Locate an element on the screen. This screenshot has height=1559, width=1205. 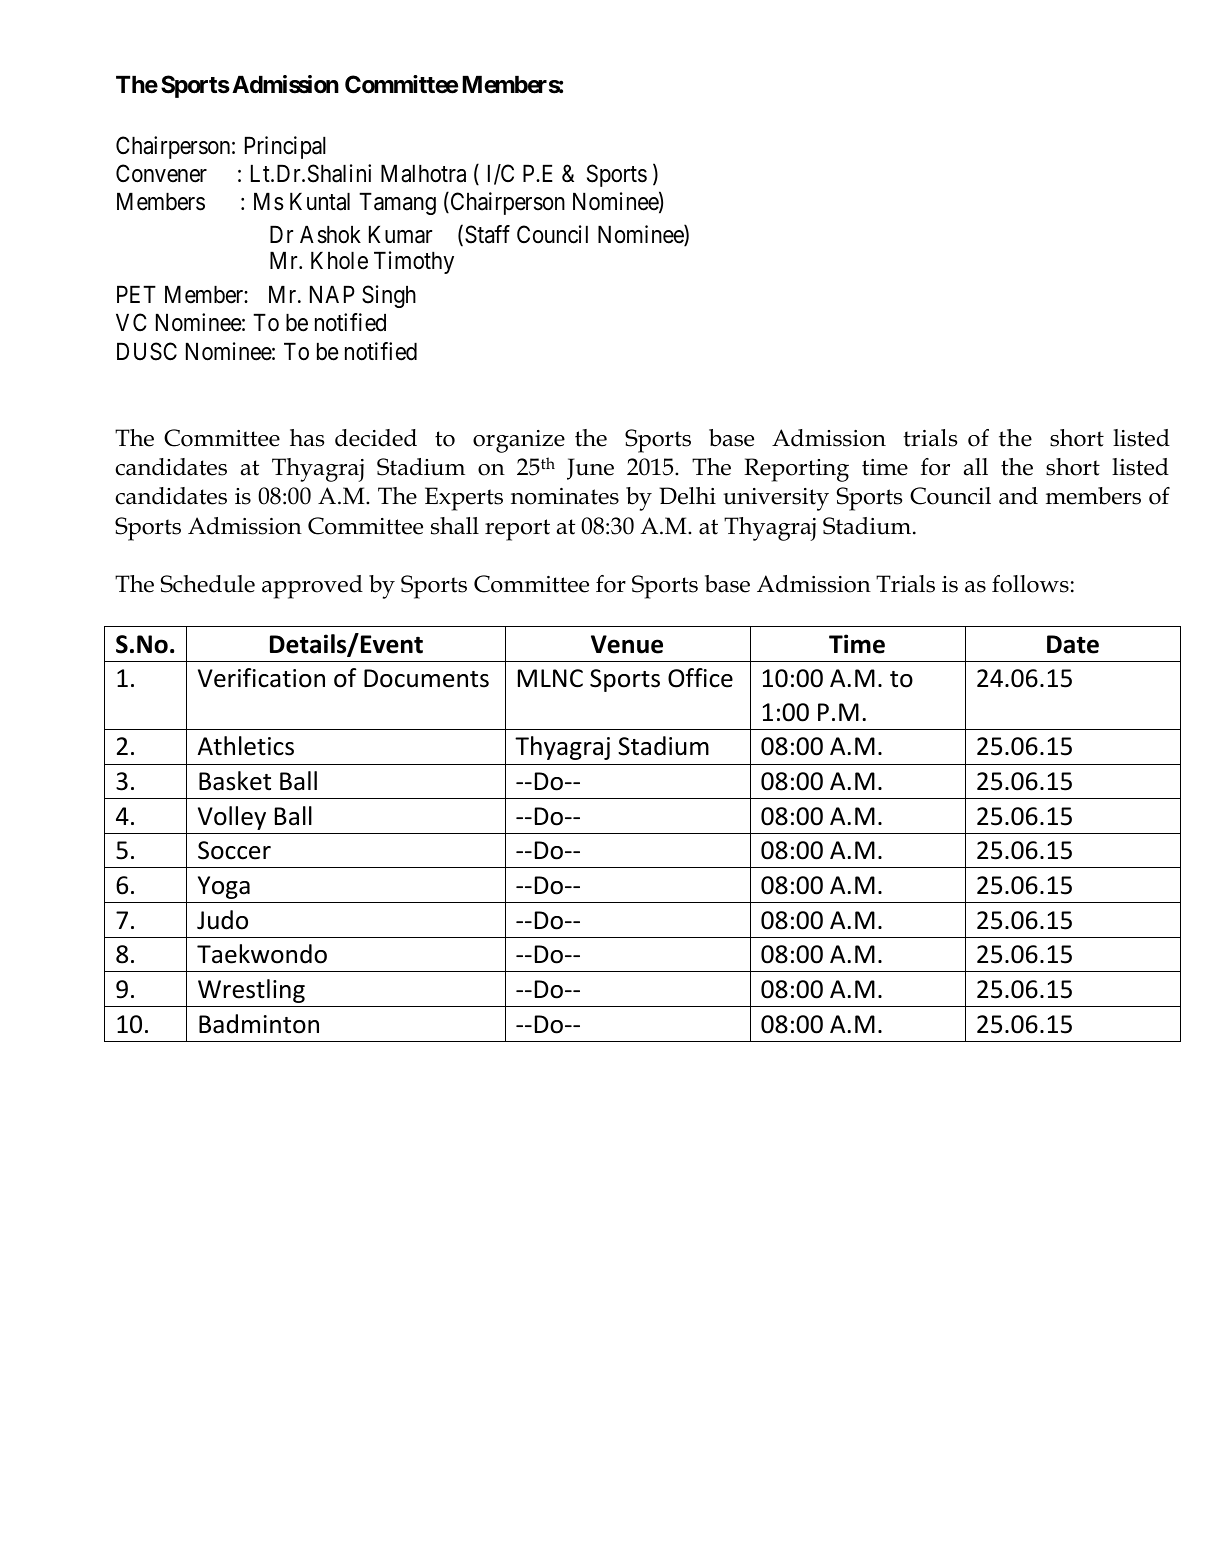
Athletics is located at coordinates (246, 746).
